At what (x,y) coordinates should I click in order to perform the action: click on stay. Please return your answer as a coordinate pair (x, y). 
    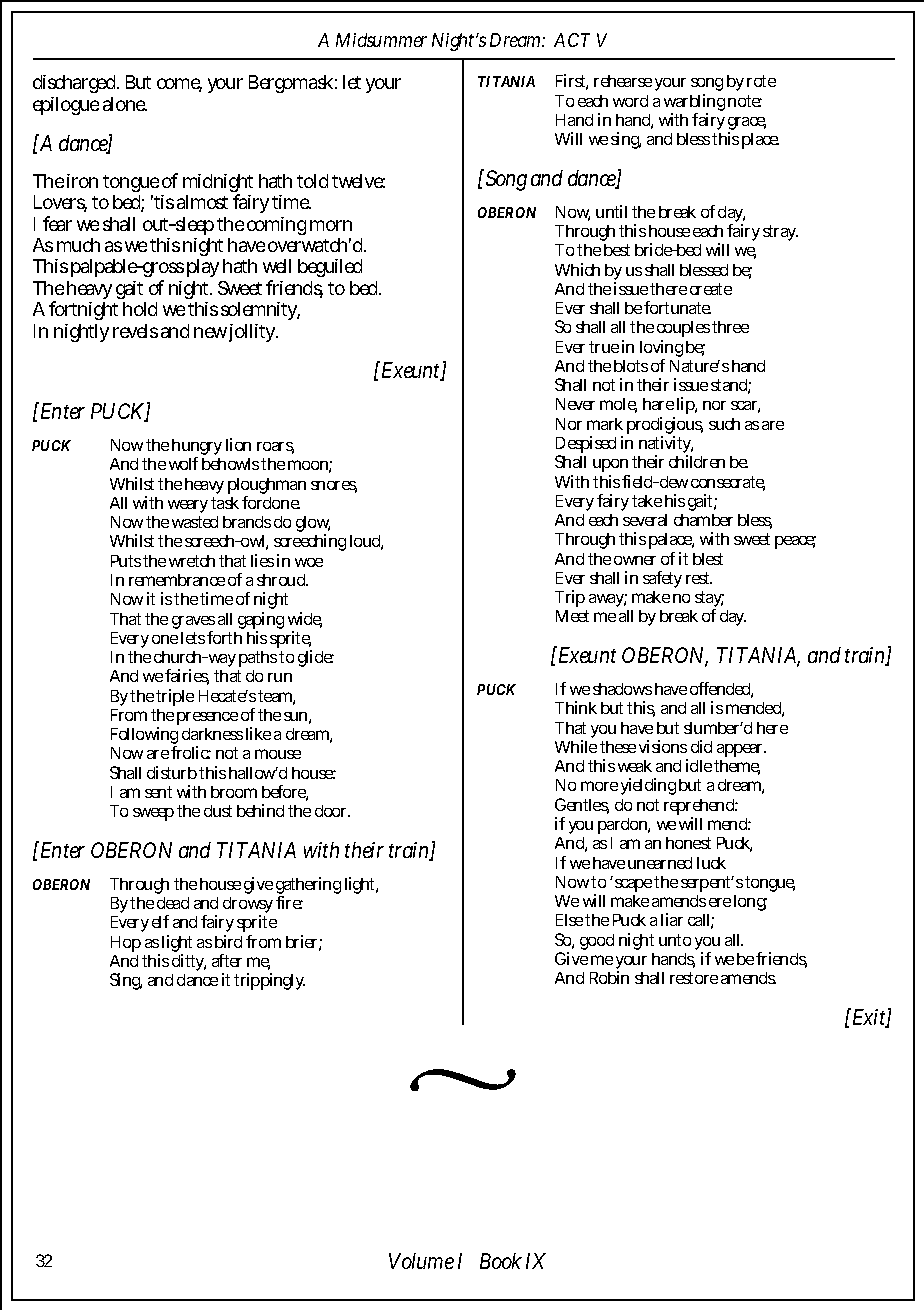
    Looking at the image, I should click on (709, 600).
